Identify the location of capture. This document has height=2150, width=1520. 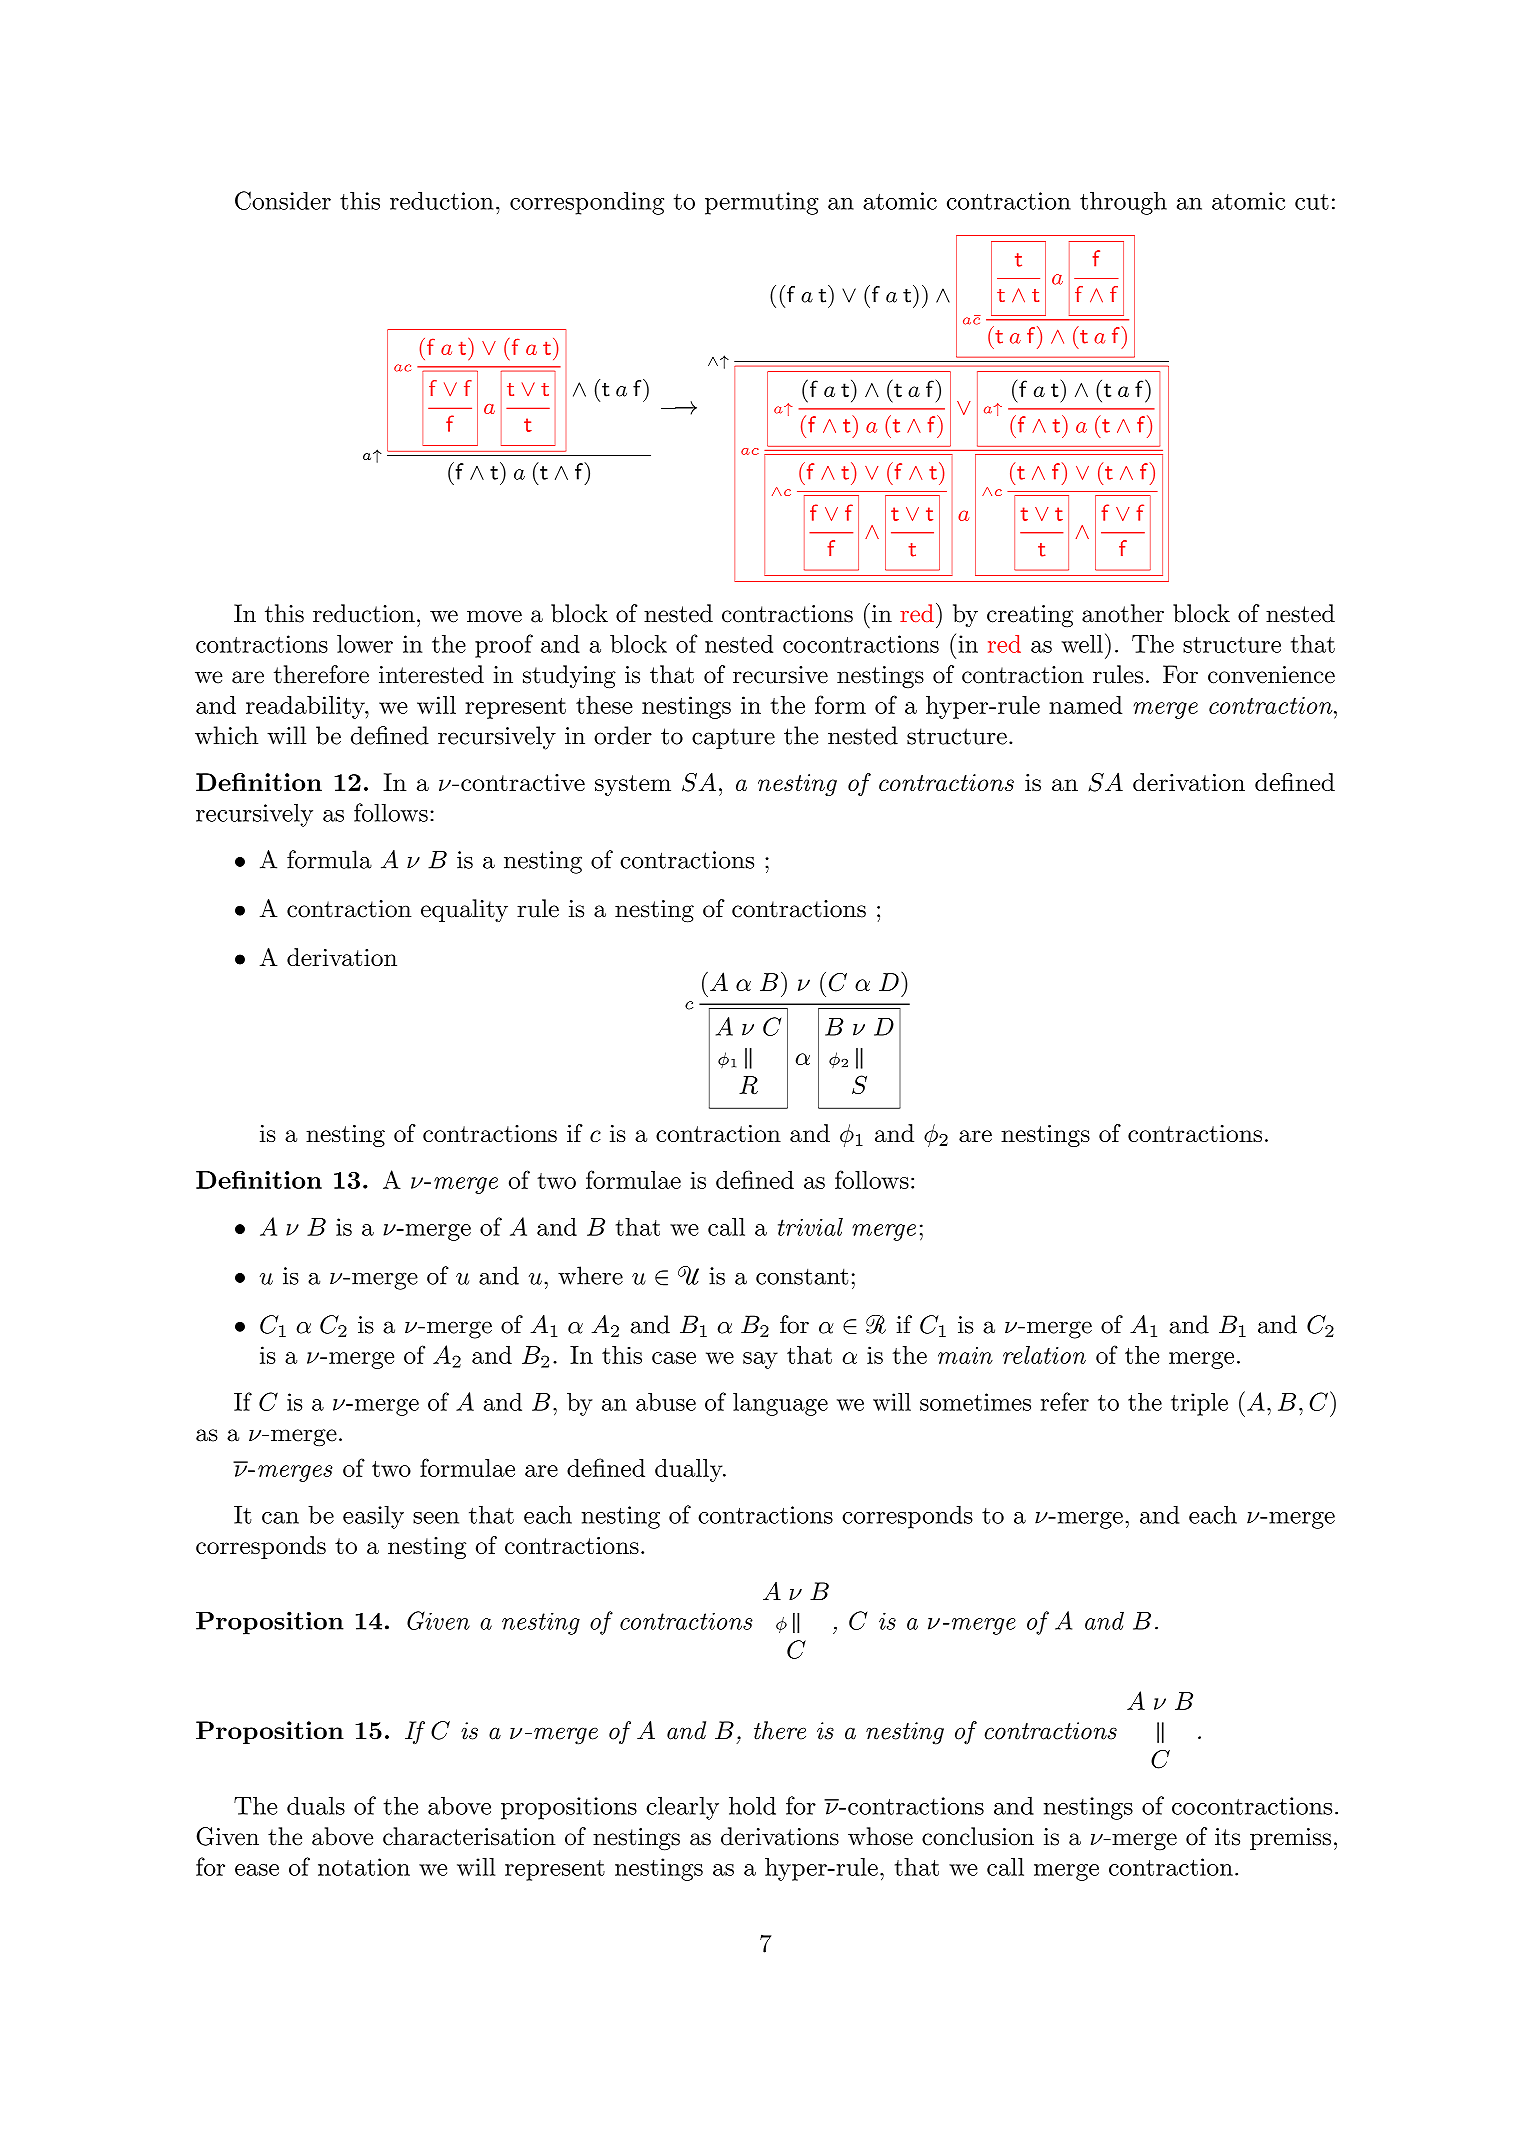
(733, 738).
